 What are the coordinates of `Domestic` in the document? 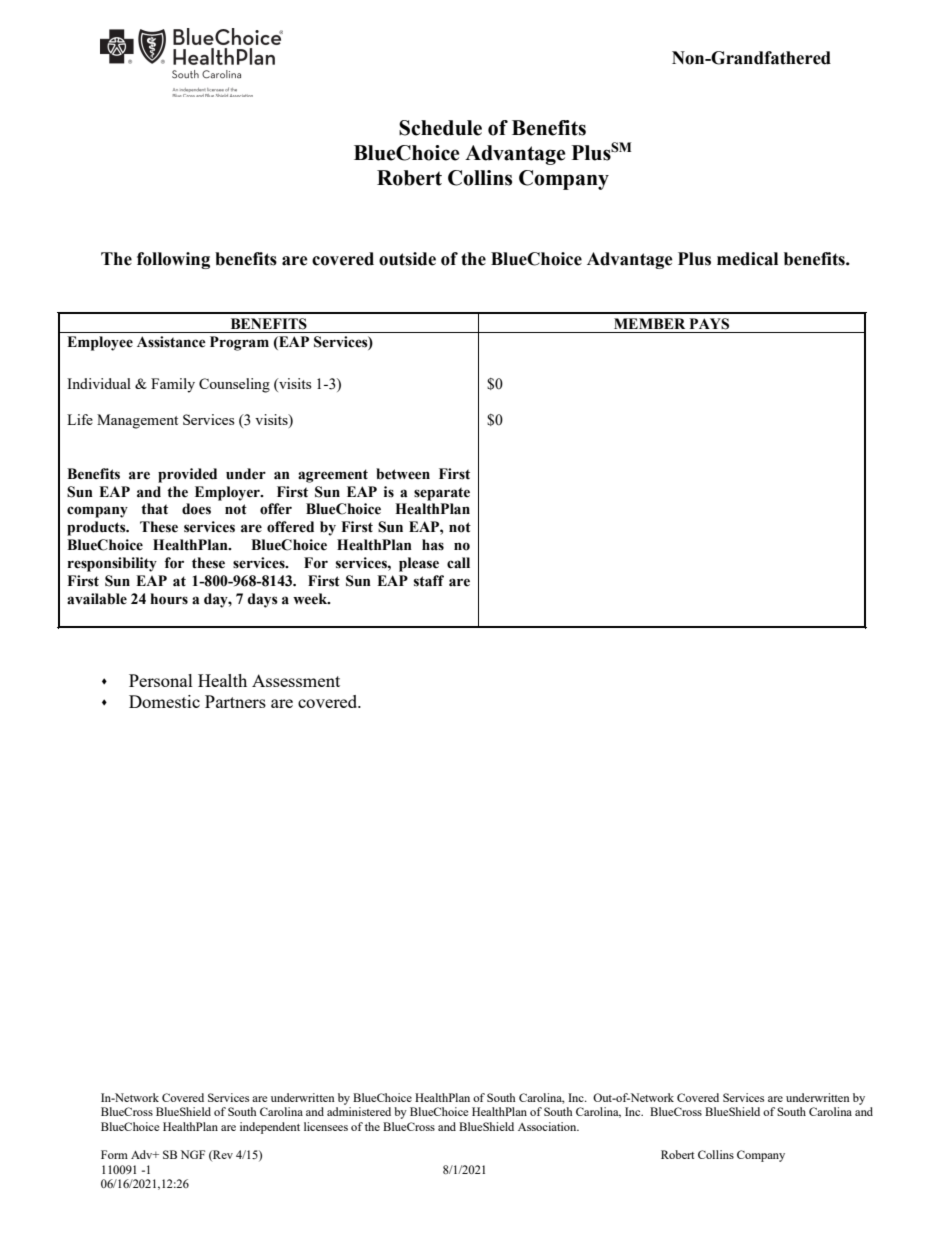 It's located at (164, 701).
